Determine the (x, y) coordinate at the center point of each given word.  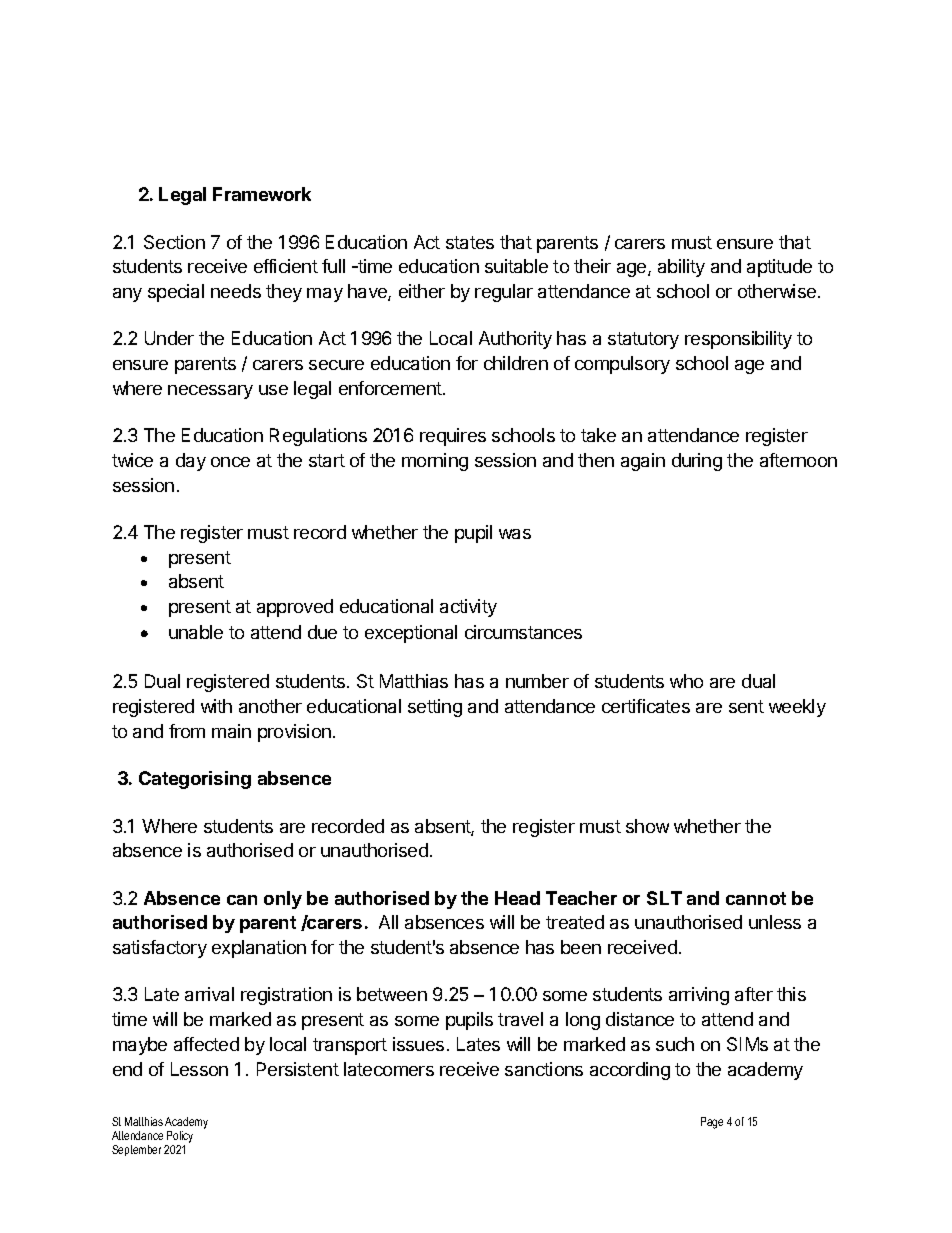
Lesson (199, 1069)
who (686, 681)
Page (712, 1123)
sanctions (544, 1069)
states (470, 242)
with (216, 706)
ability (681, 268)
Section (174, 242)
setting (435, 708)
